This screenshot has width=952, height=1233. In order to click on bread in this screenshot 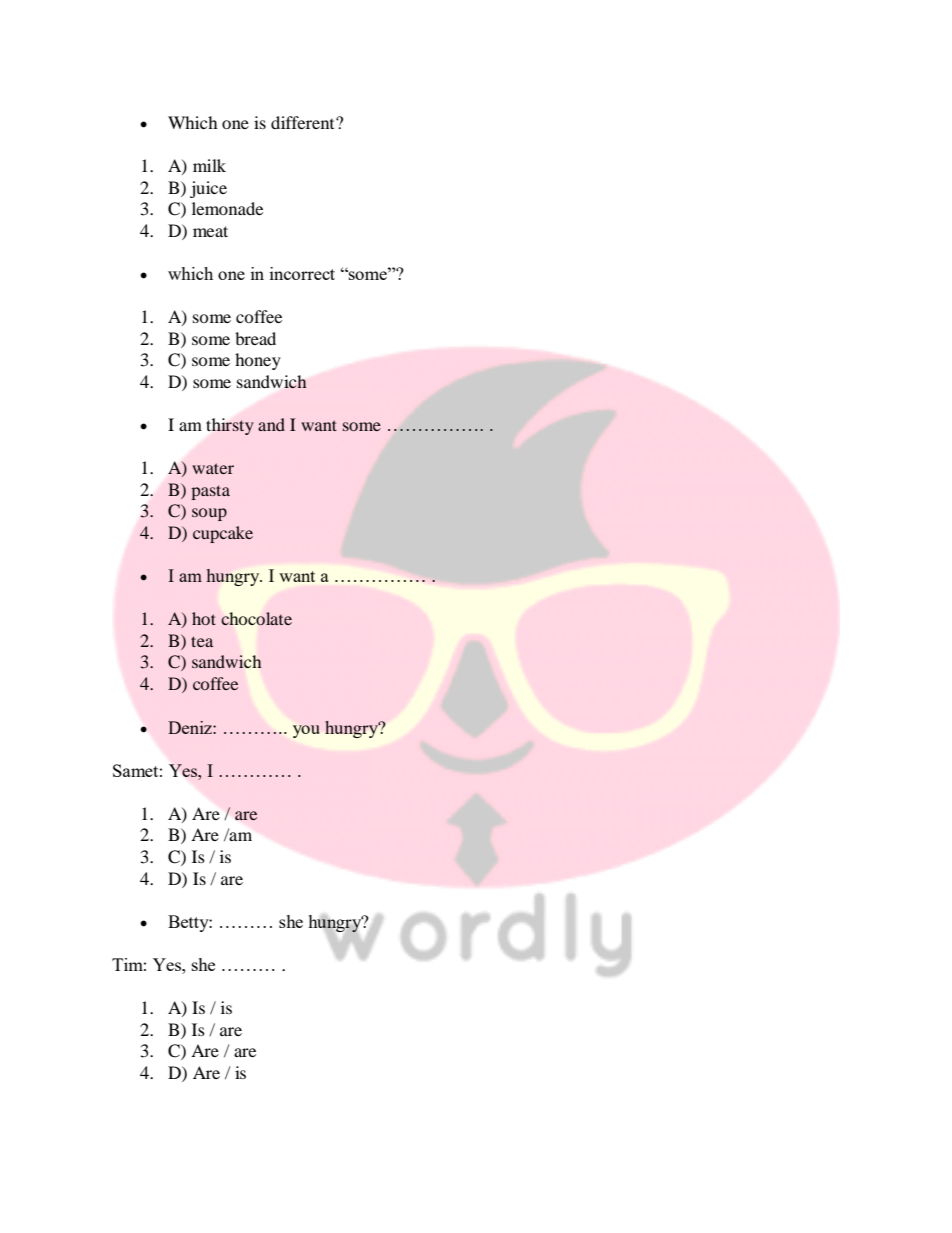, I will do `click(255, 338)`.
